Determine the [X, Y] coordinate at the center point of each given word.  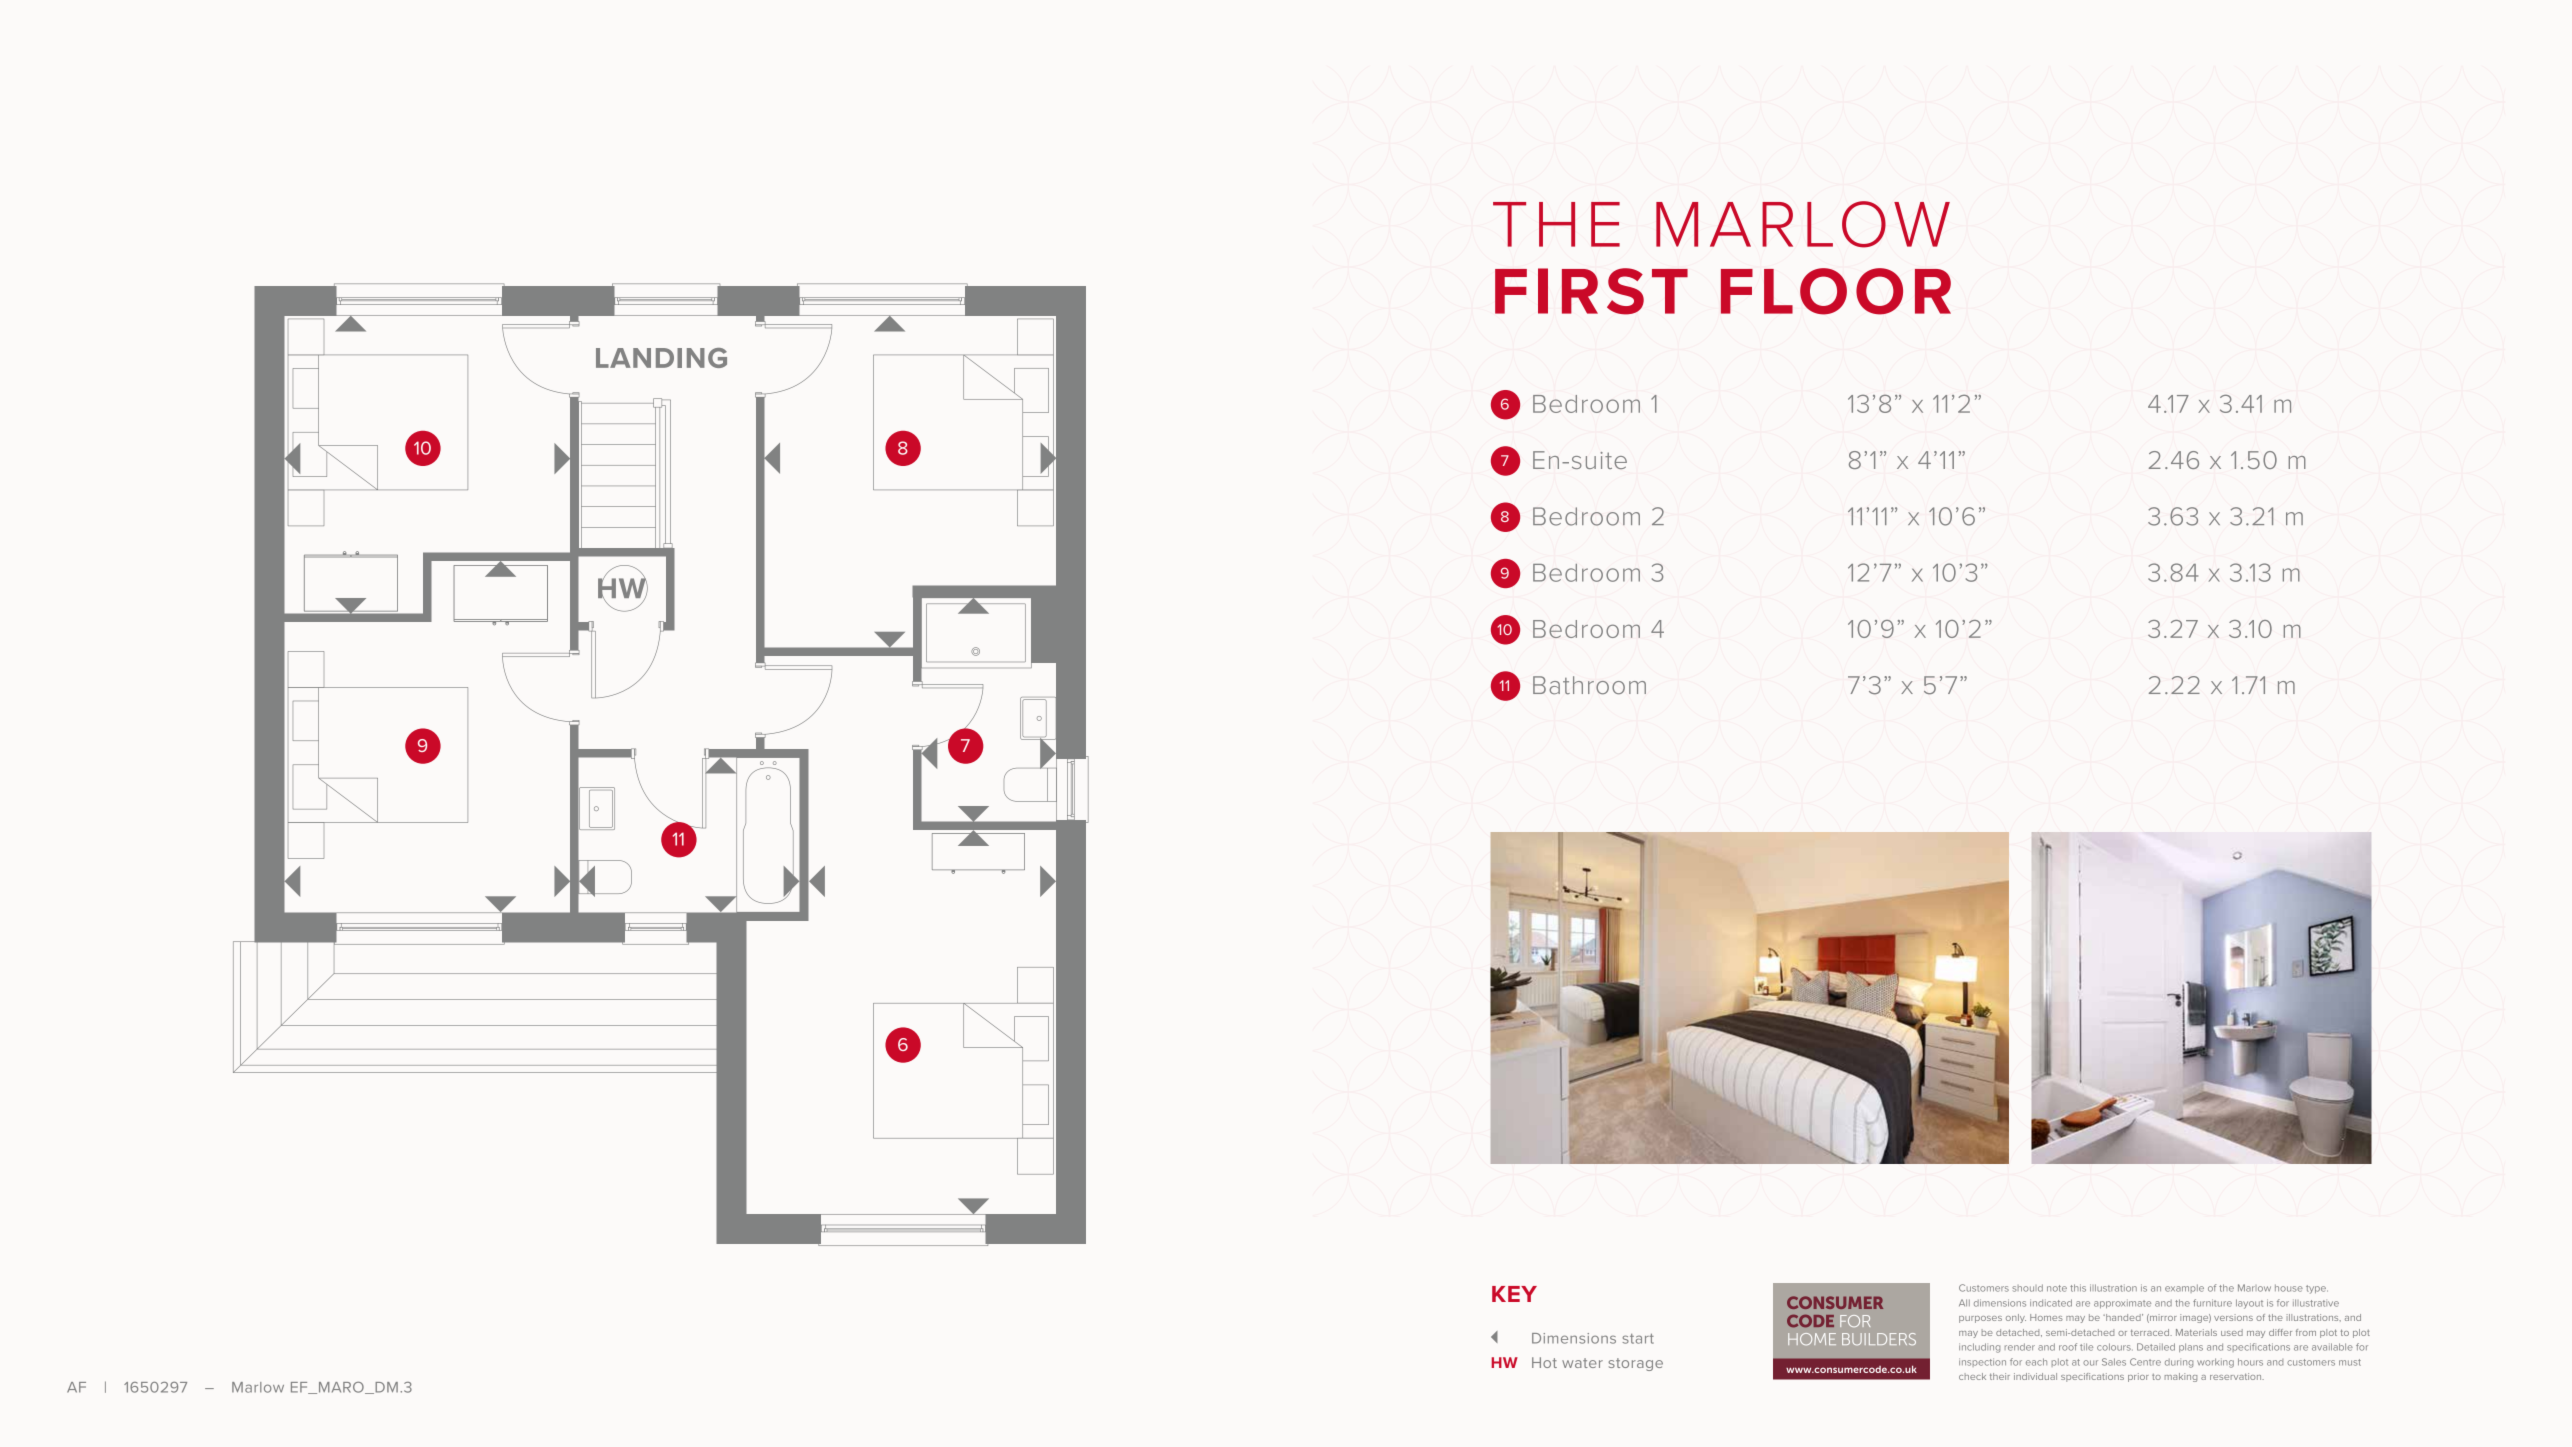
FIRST [1591, 291]
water [1582, 1363]
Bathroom [1589, 685]
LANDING [661, 358]
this [2078, 1288]
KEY [1514, 1294]
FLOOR [1836, 291]
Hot [1544, 1362]
